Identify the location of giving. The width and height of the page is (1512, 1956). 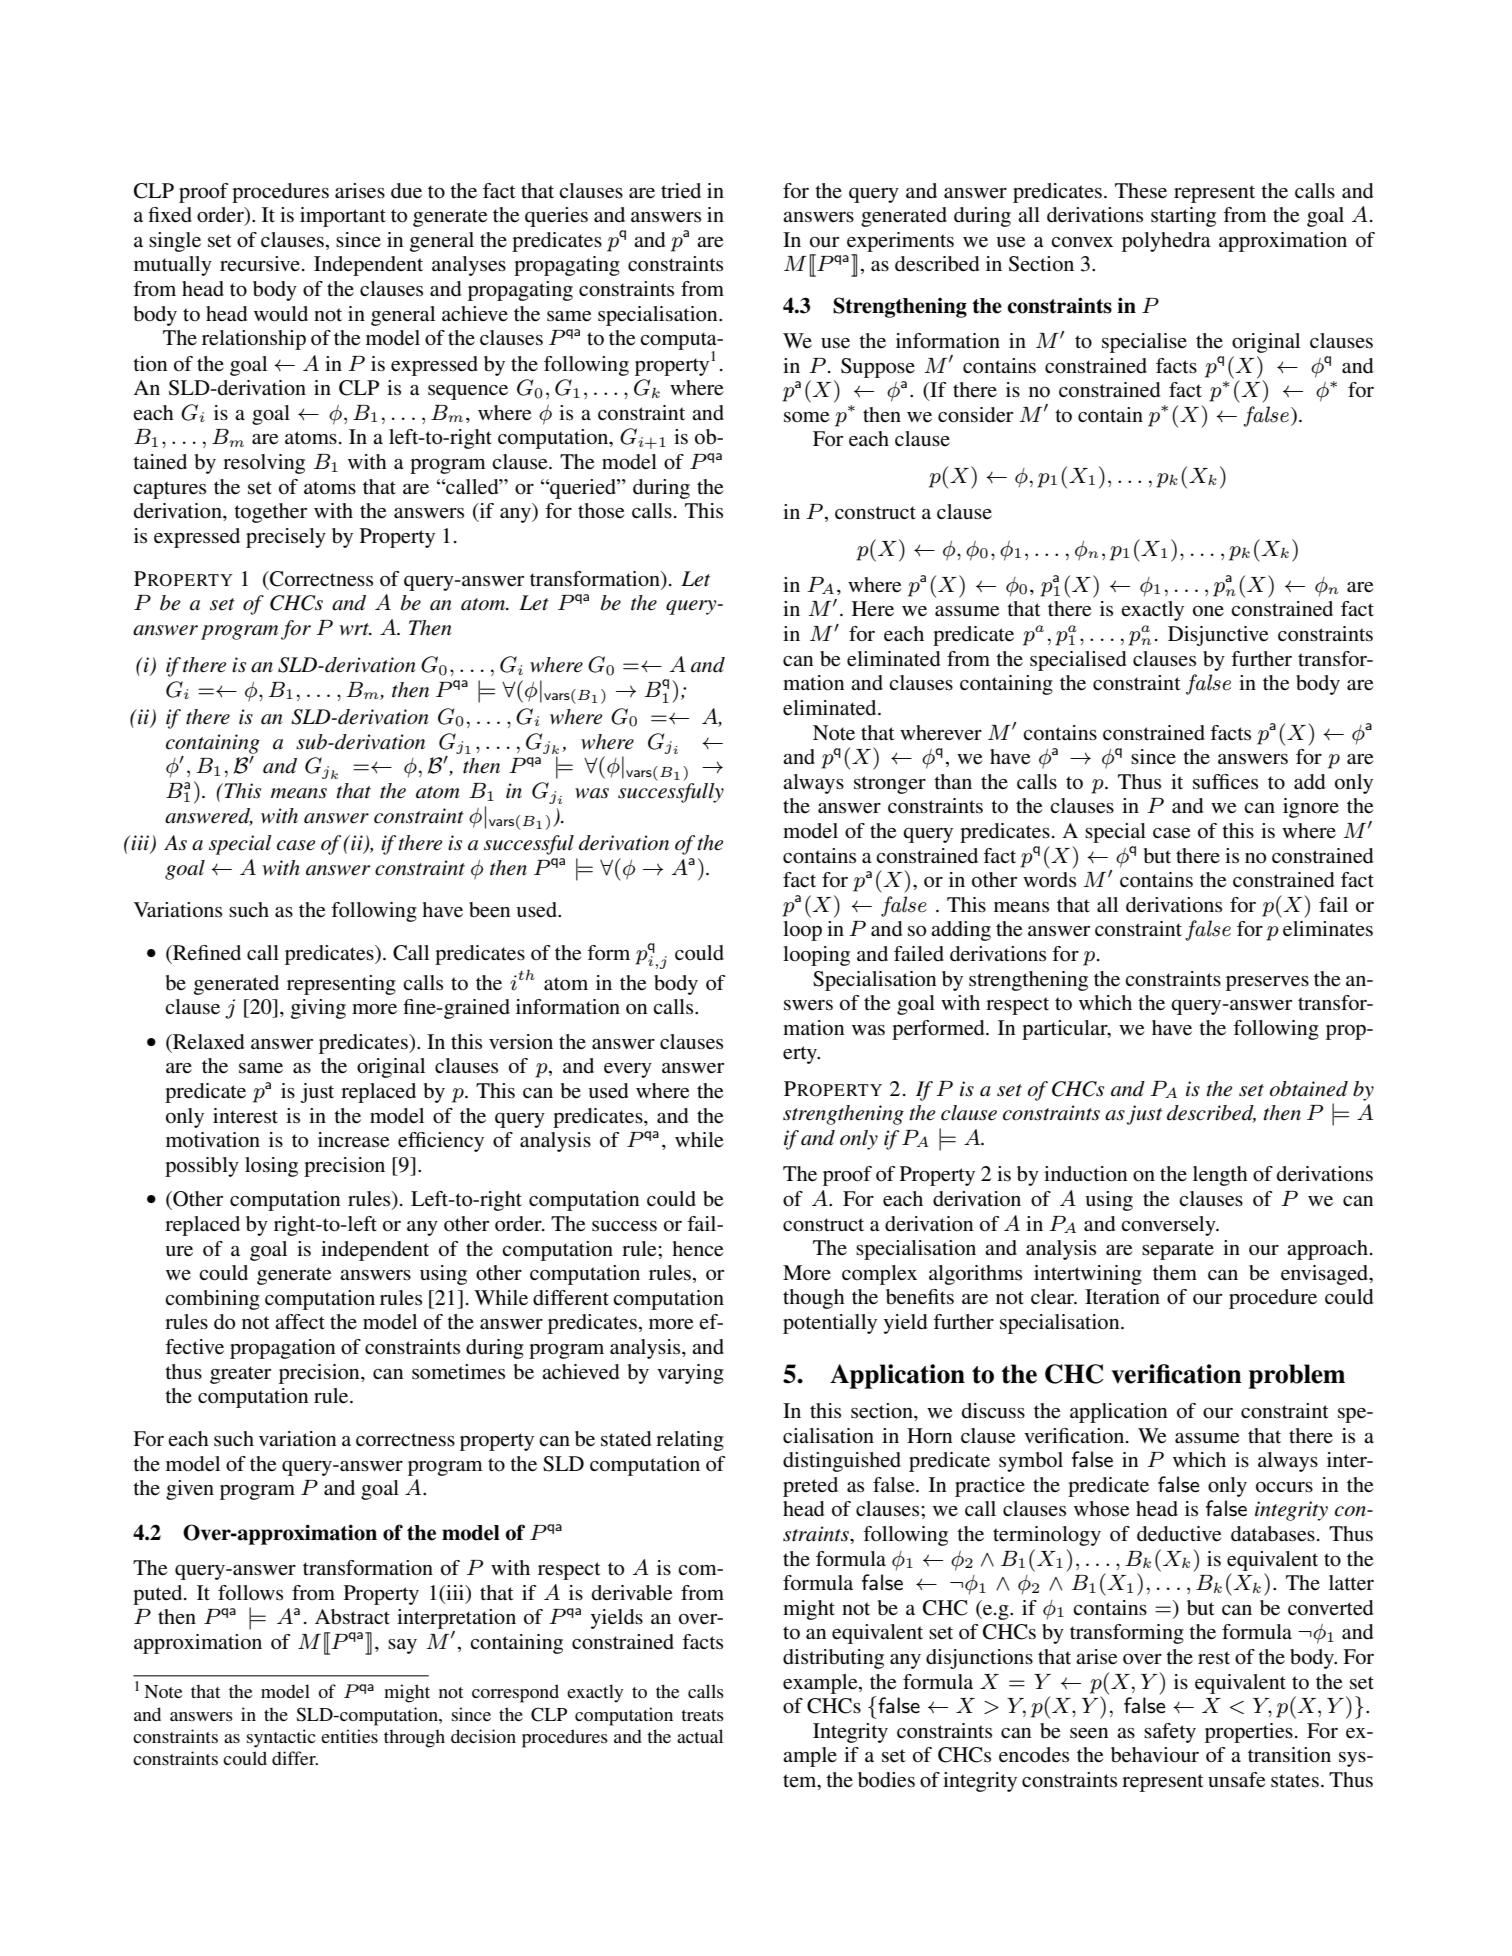
(318, 1009).
